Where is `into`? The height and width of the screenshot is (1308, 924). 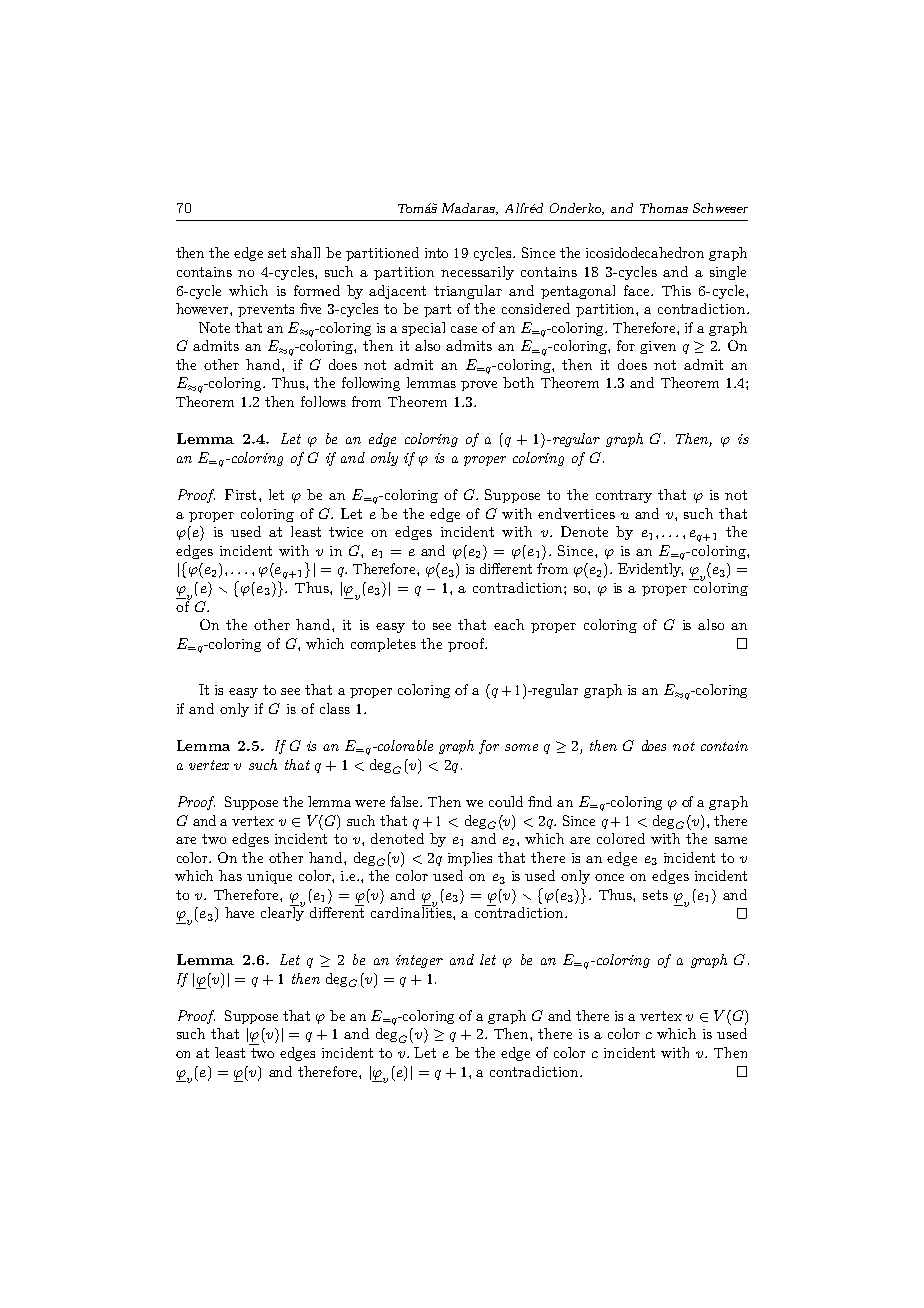
into is located at coordinates (436, 253).
